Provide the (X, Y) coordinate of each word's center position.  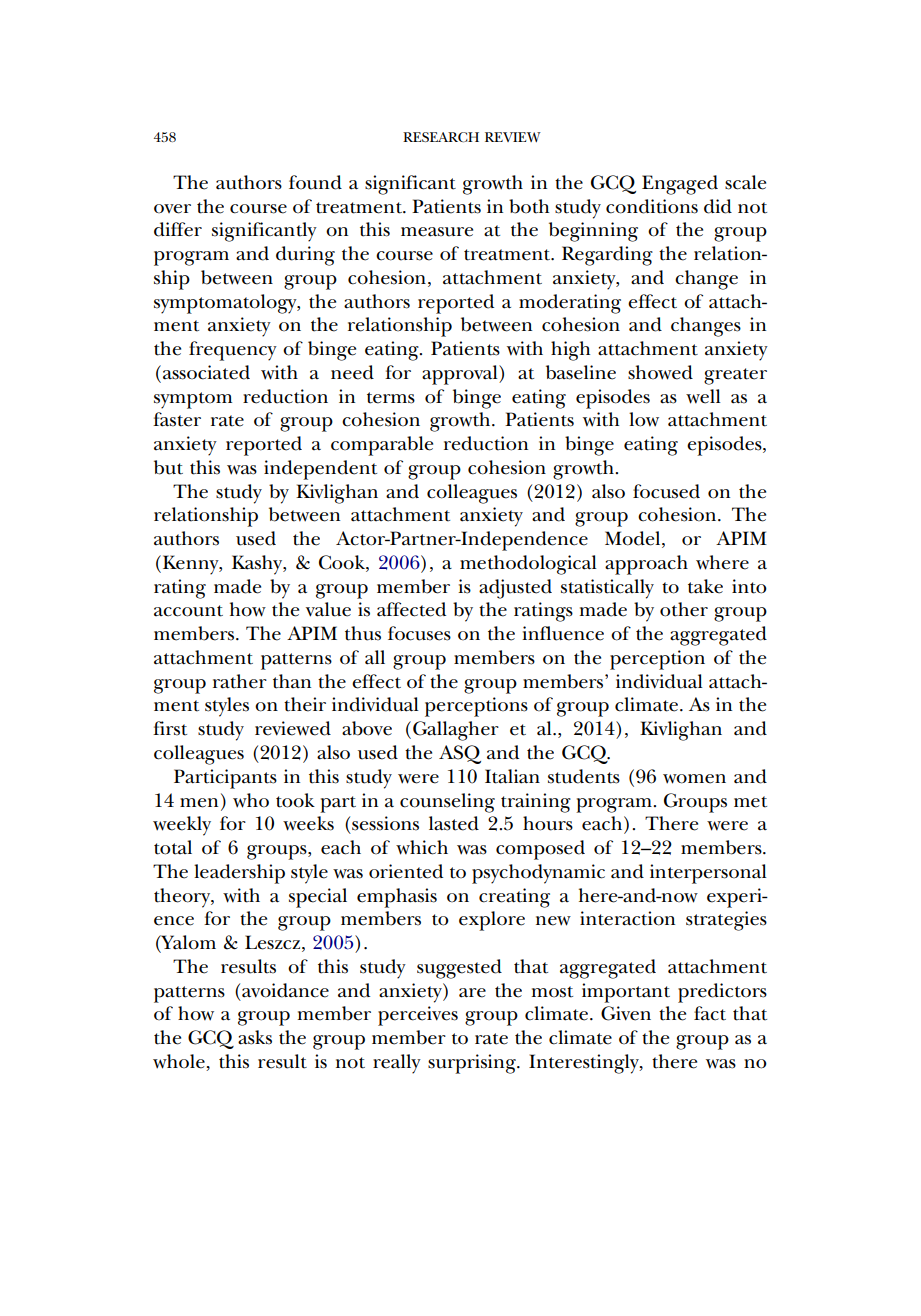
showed (660, 372)
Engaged (680, 185)
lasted (454, 823)
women (694, 779)
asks (255, 1037)
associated (206, 372)
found (315, 182)
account (188, 611)
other (684, 609)
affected (411, 609)
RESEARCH (441, 137)
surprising (473, 1064)
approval (461, 375)
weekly (182, 826)
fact (710, 1013)
